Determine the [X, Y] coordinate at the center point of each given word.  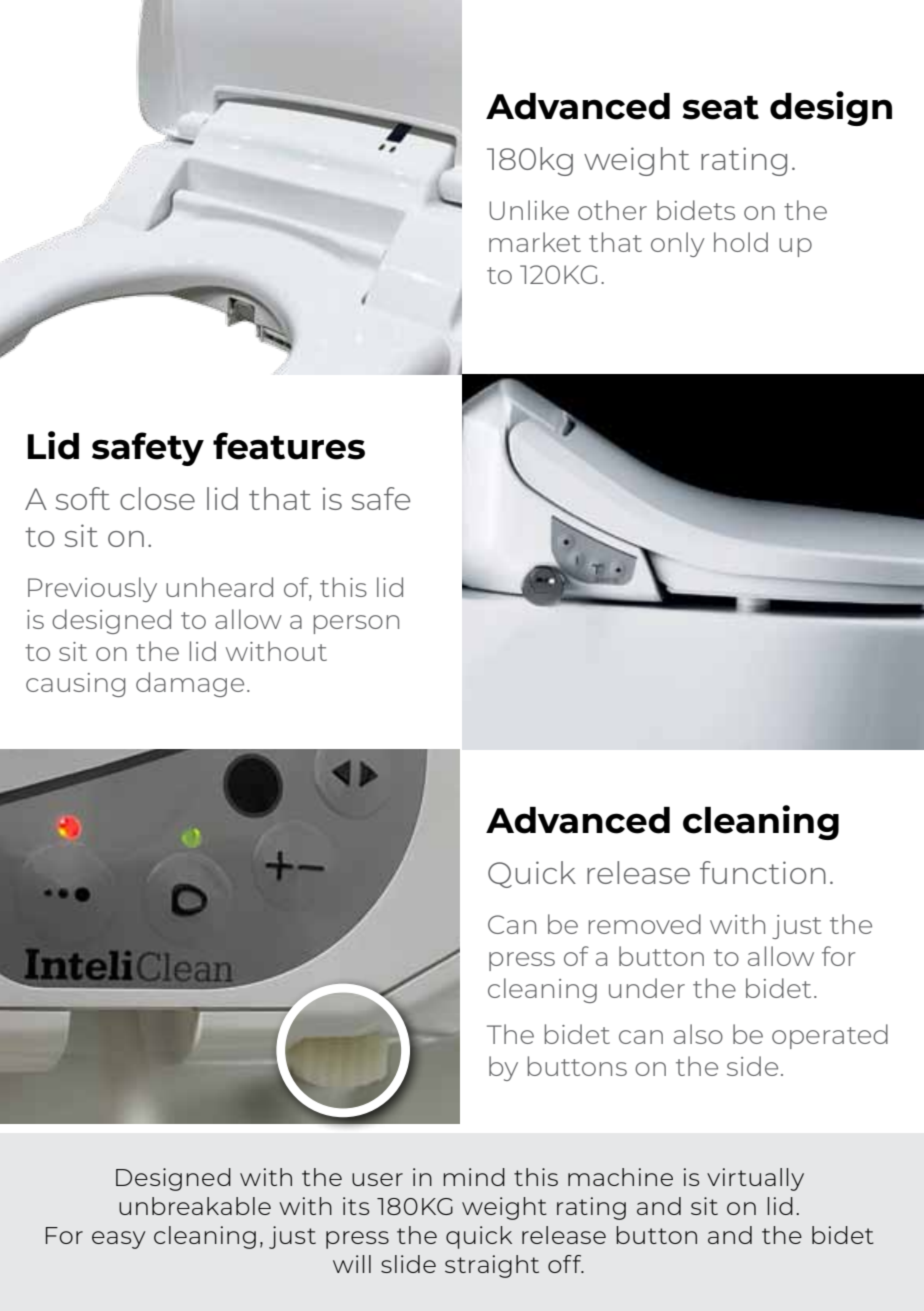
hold [741, 242]
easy [119, 1240]
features [289, 446]
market [535, 242]
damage [190, 684]
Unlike [529, 210]
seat [721, 108]
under [647, 988]
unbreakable [195, 1206]
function [763, 872]
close [157, 498]
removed [645, 924]
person [356, 624]
